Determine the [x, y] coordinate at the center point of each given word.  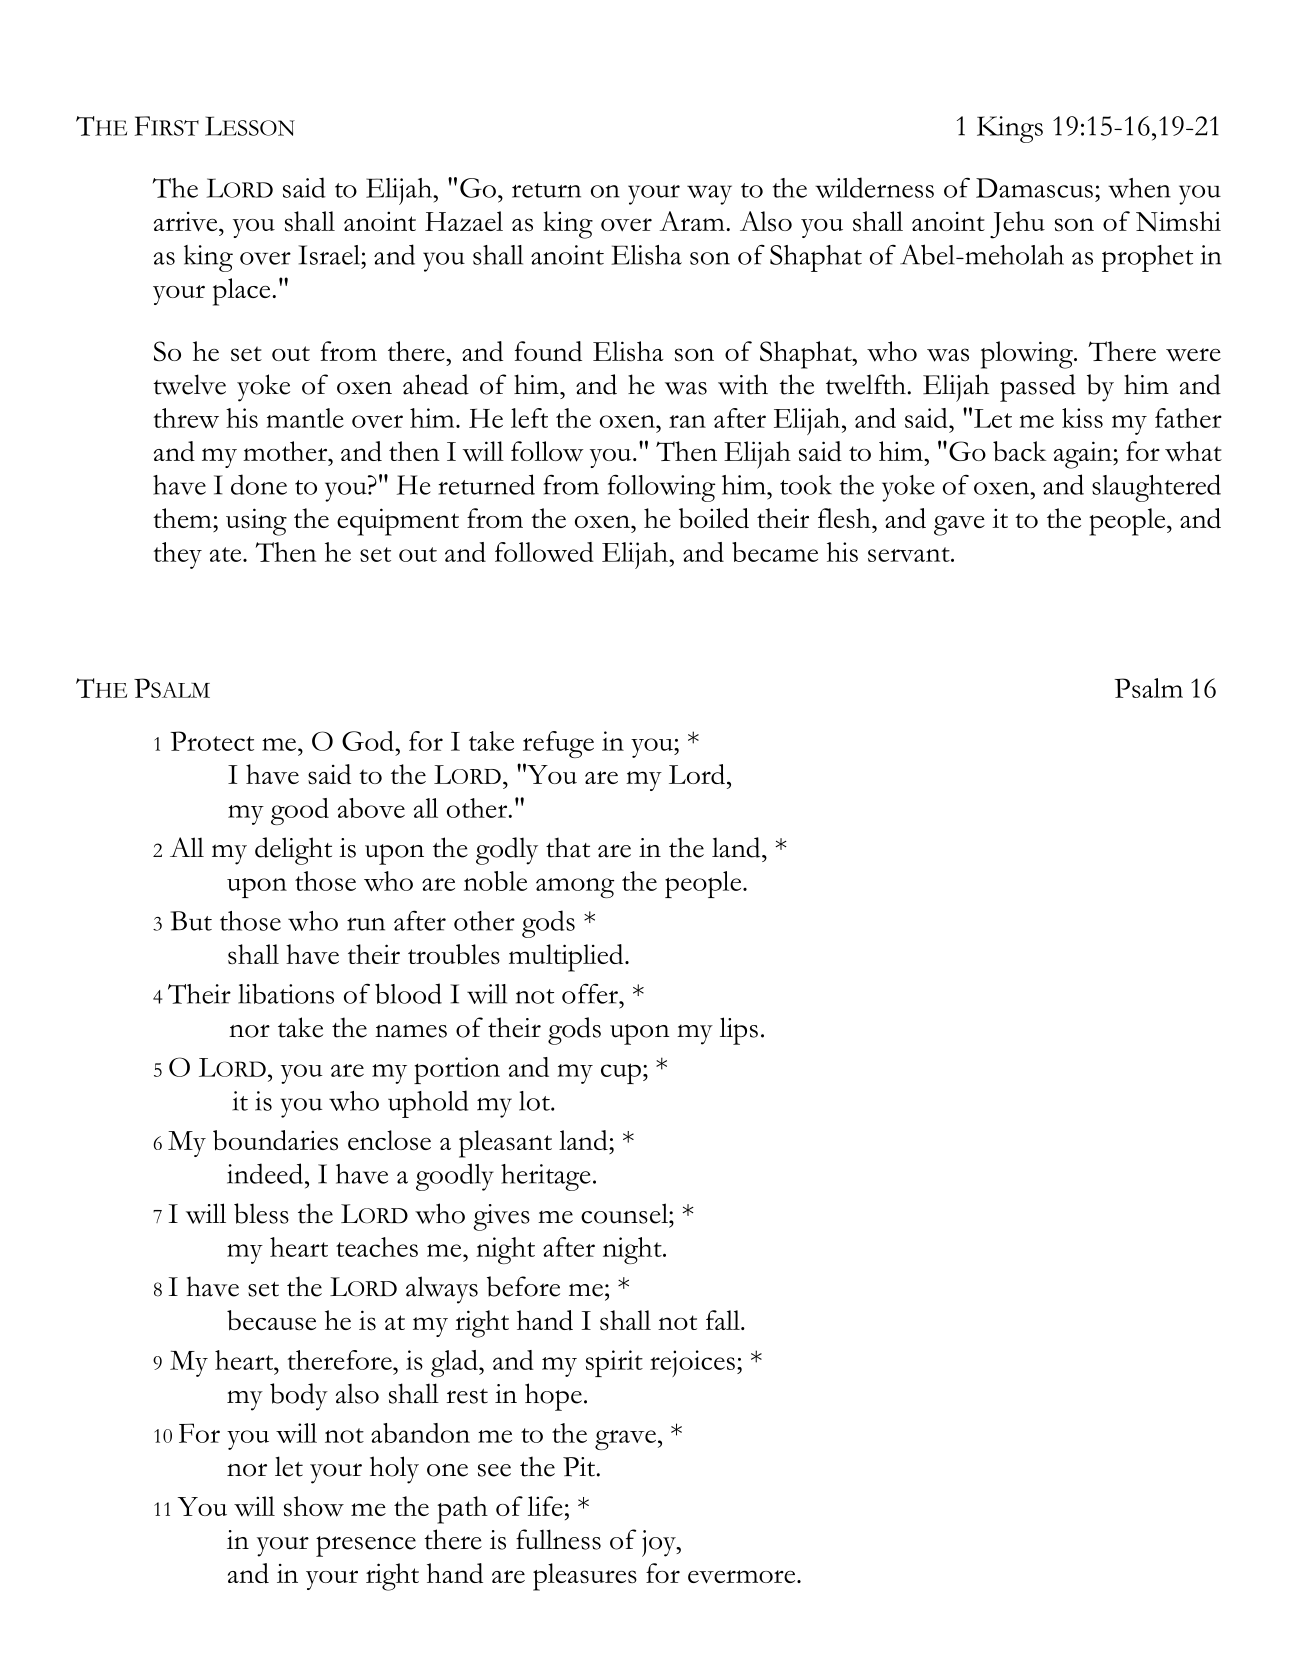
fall [724, 1320]
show [314, 1506]
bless [261, 1213]
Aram [693, 221]
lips [739, 1031]
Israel [330, 255]
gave [959, 526]
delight [293, 851]
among [575, 888]
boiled [714, 518]
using [256, 522]
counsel [625, 1213]
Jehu [1017, 225]
